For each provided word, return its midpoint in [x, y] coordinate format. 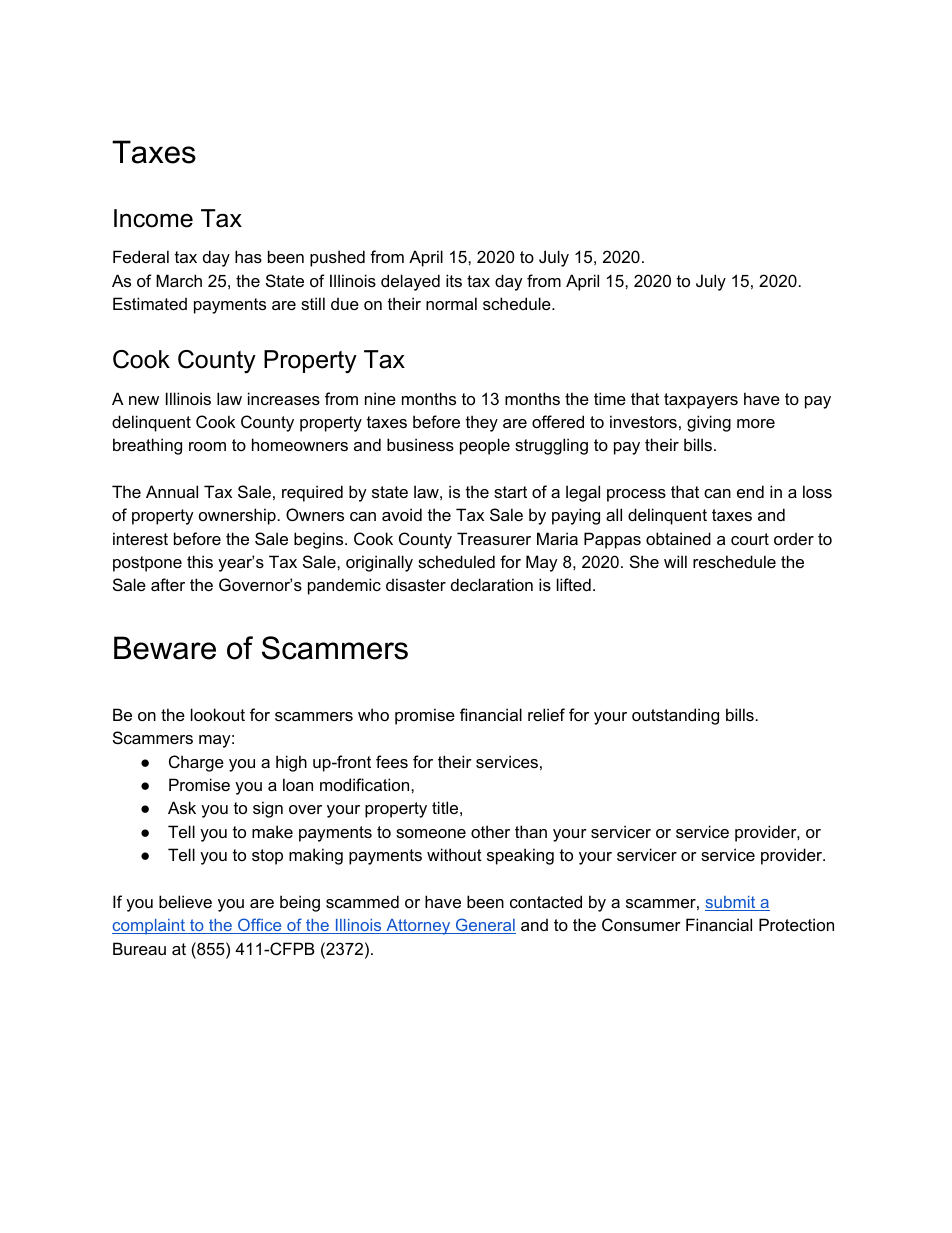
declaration [492, 584]
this [200, 561]
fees [392, 761]
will [675, 561]
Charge [196, 763]
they [482, 423]
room [207, 446]
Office [260, 926]
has [248, 256]
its [454, 280]
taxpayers [701, 401]
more [756, 423]
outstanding [675, 716]
